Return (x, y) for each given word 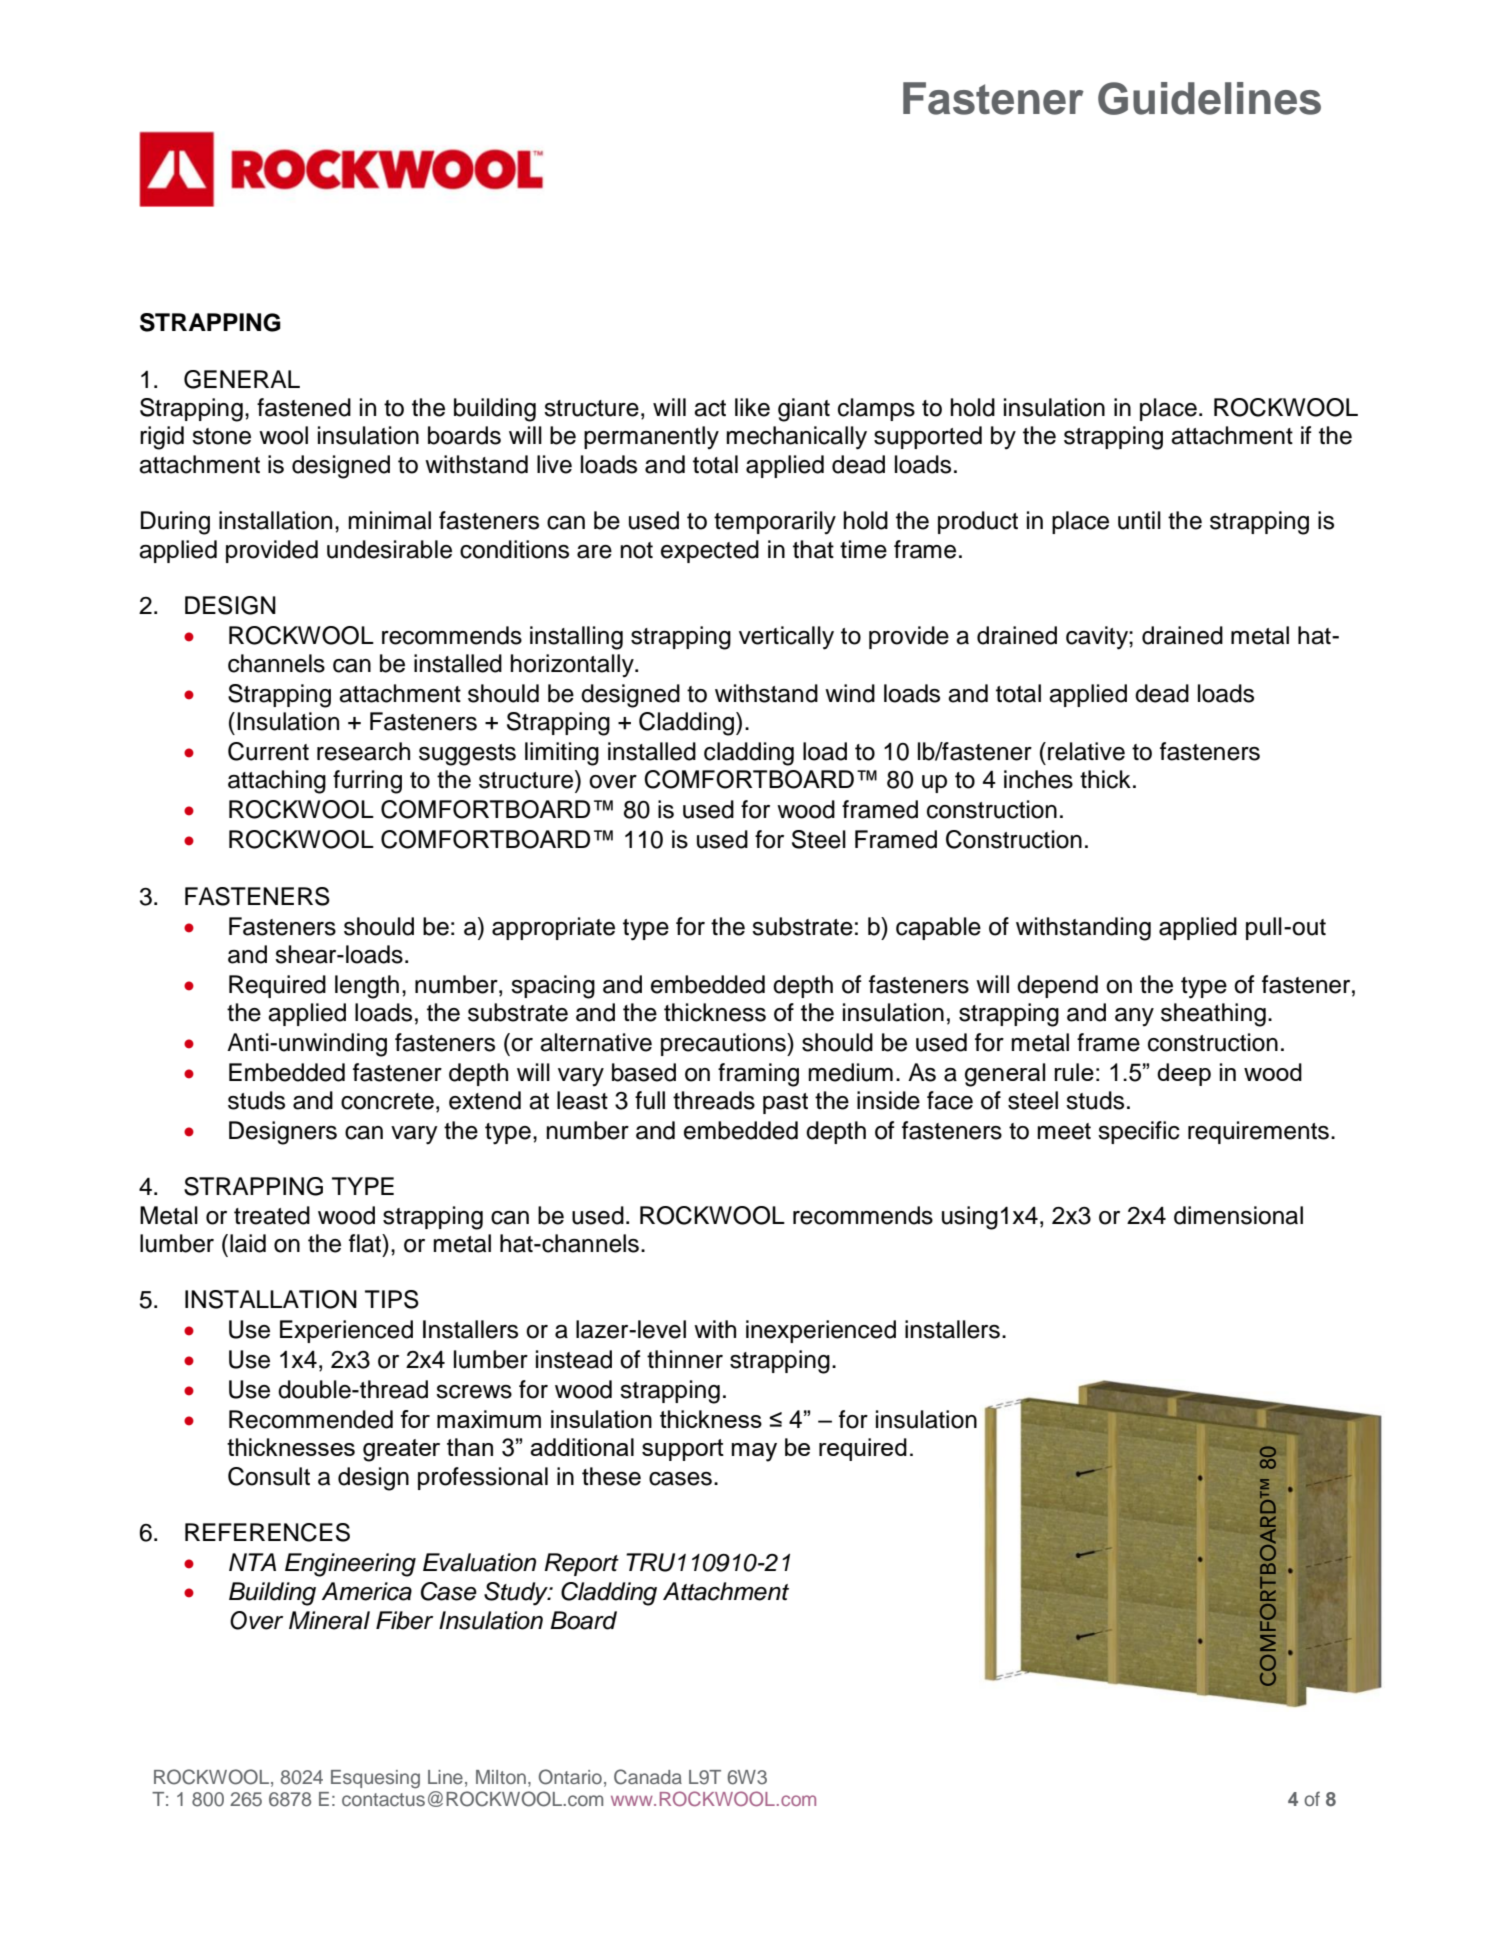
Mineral (329, 1620)
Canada (648, 1777)
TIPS (392, 1299)
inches (1038, 779)
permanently (651, 437)
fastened (304, 407)
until (1139, 520)
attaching (277, 782)
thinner (685, 1359)
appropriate (553, 928)
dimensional (1238, 1215)
